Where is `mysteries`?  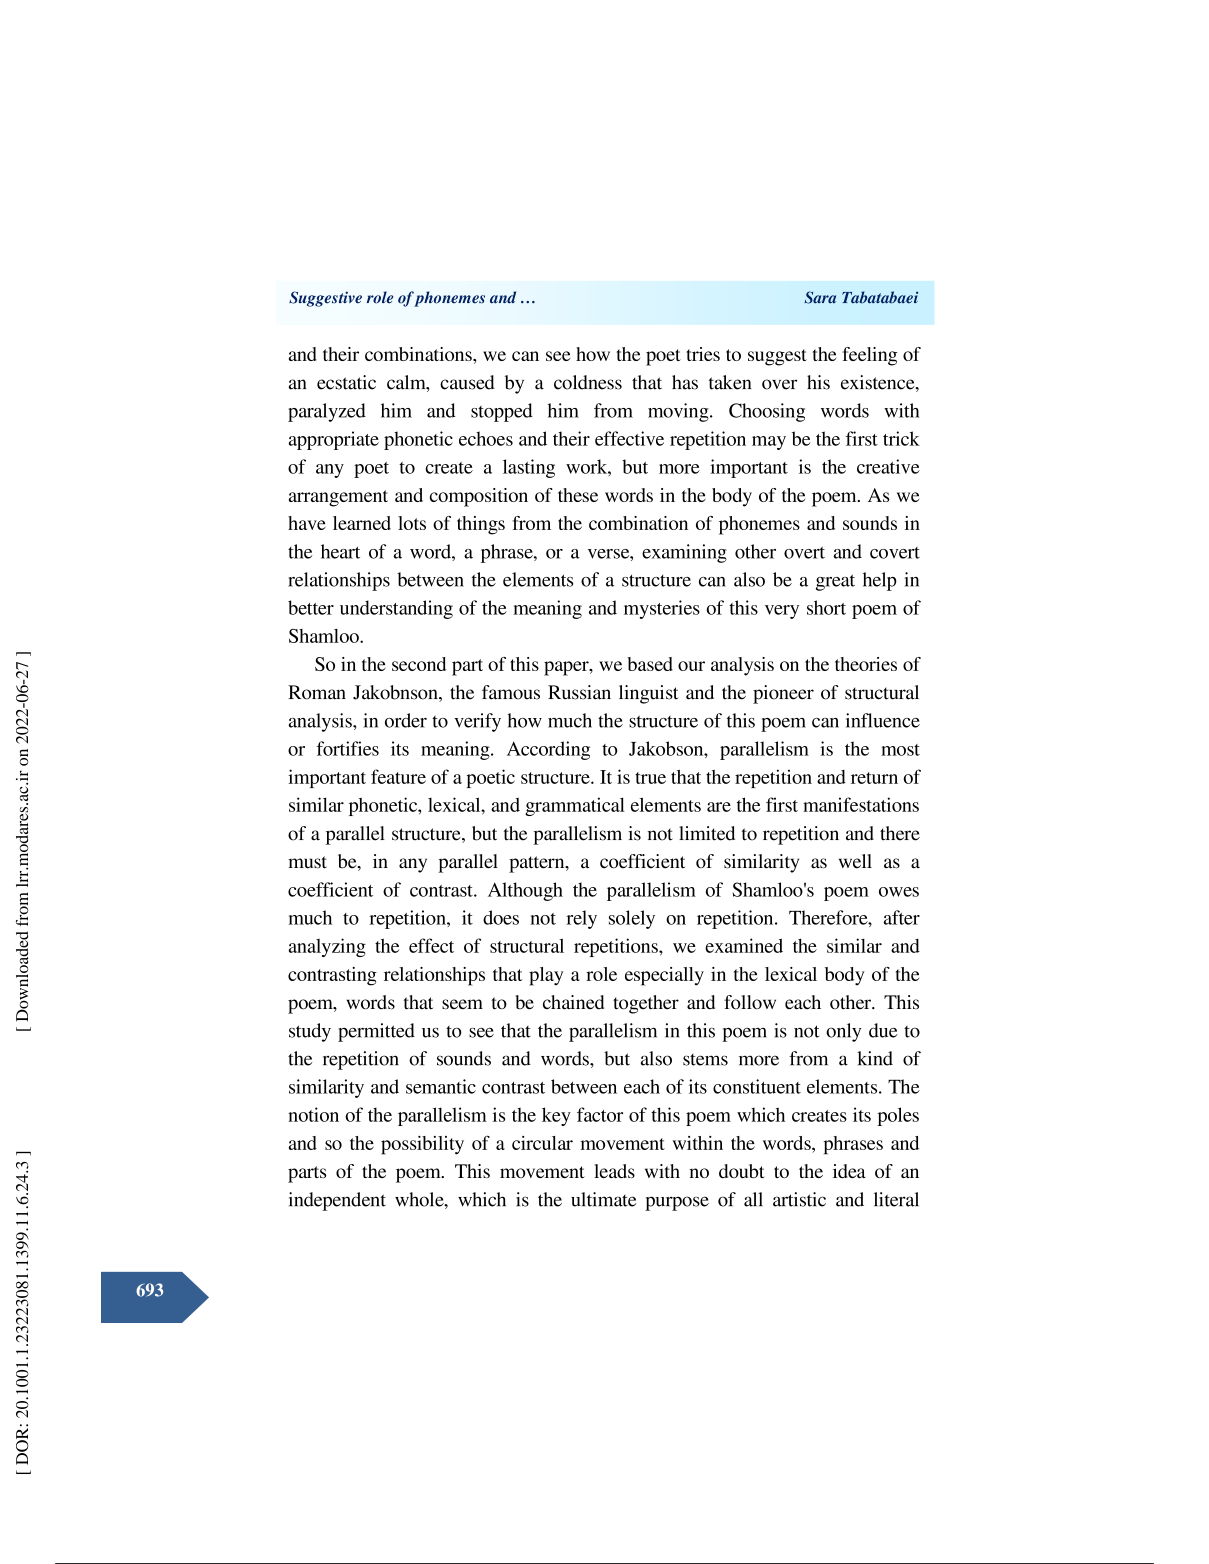
mysteries is located at coordinates (662, 609).
